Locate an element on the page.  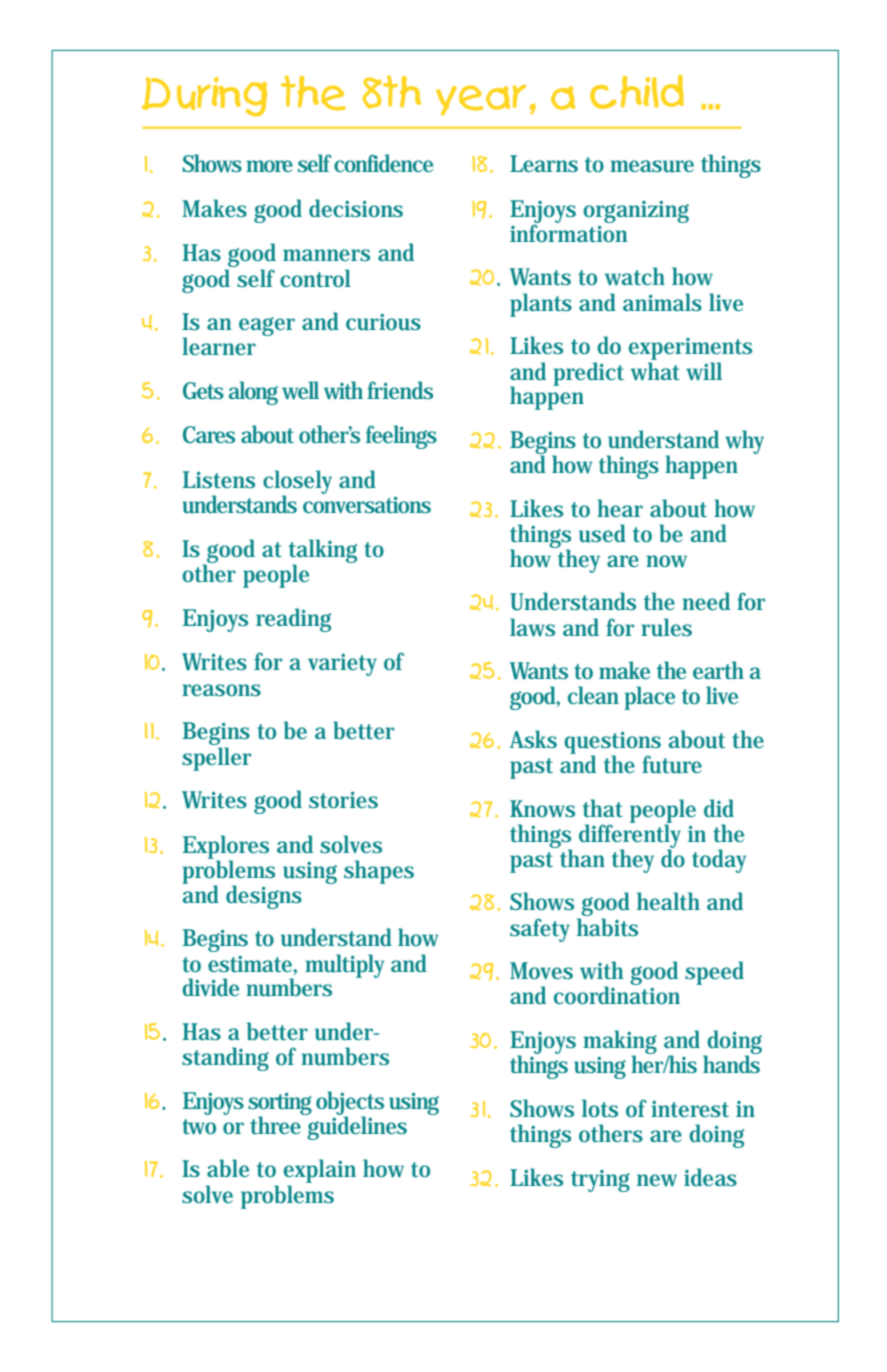
more is located at coordinates (269, 166).
